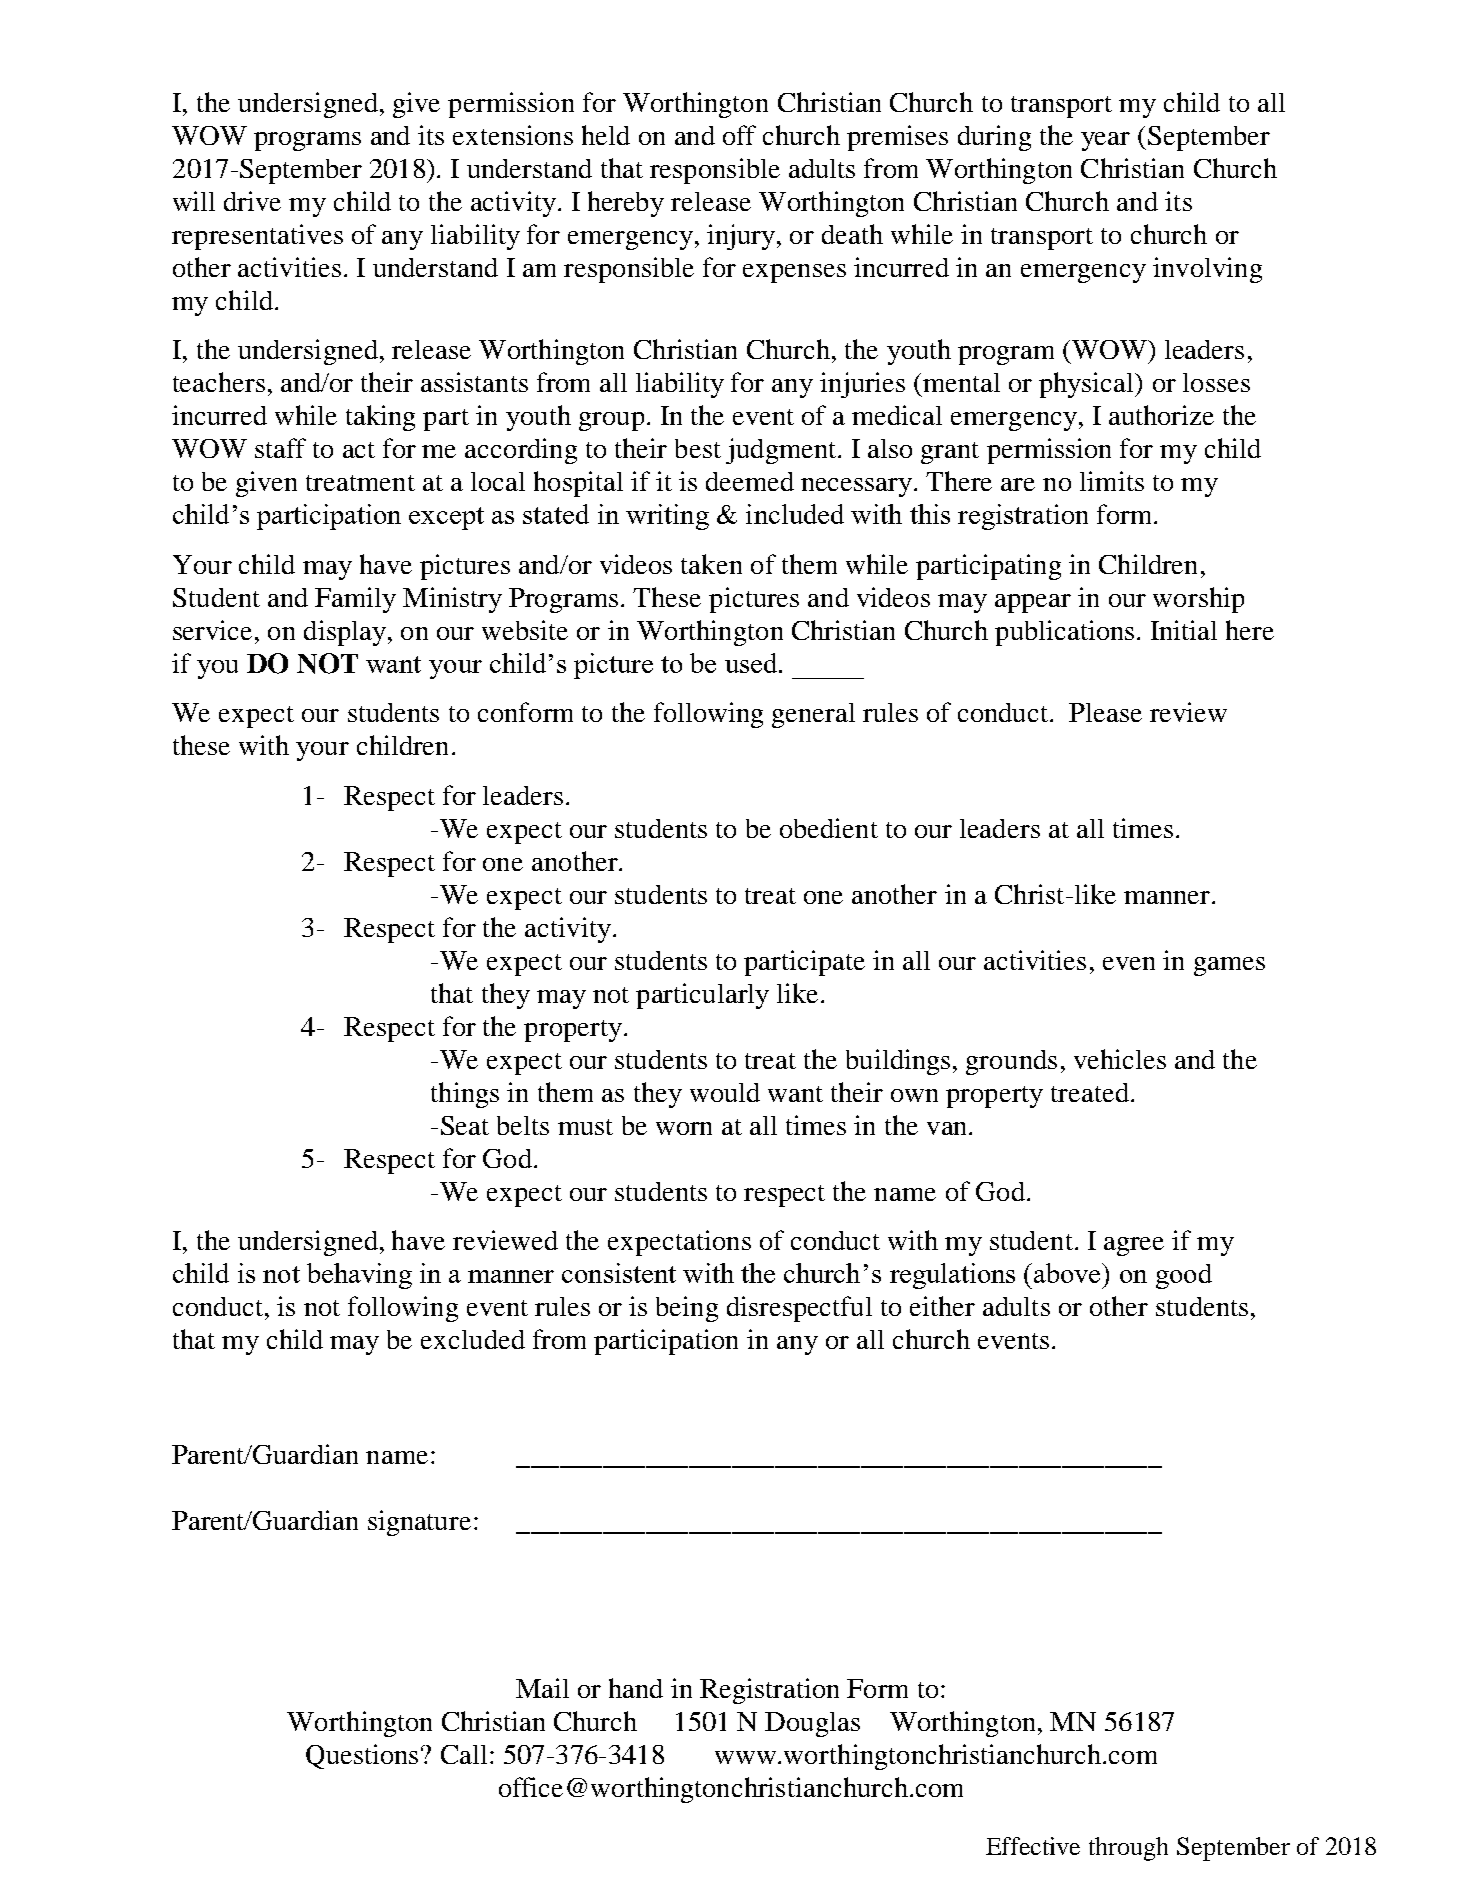 Image resolution: width=1463 pixels, height=1893 pixels. What do you see at coordinates (684, 1128) in the image?
I see `worn` at bounding box center [684, 1128].
